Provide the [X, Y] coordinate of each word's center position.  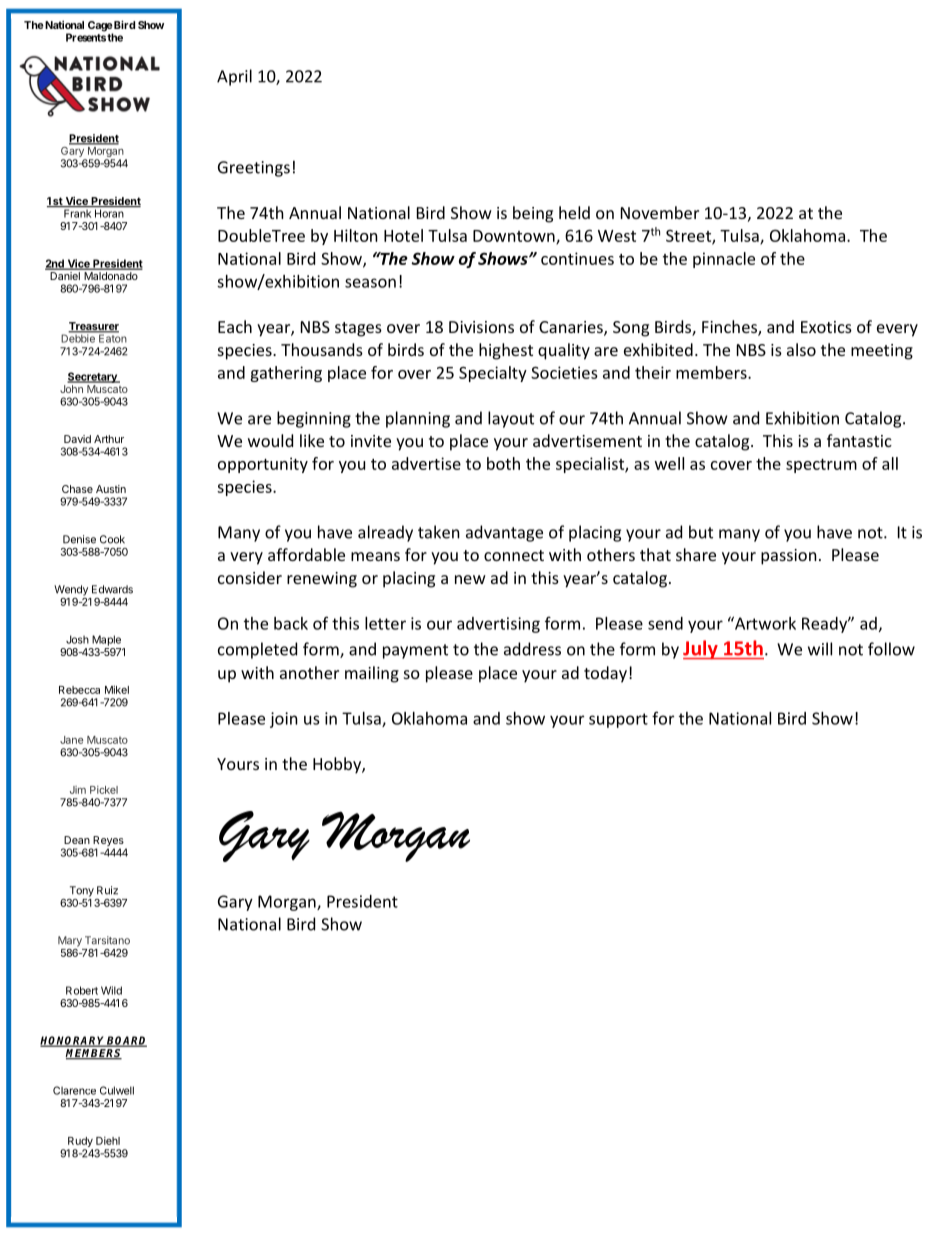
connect [514, 555]
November [660, 212]
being [533, 214]
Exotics [826, 327]
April [234, 77]
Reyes [108, 842]
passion [789, 557]
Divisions [481, 327]
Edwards [112, 589]
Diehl [108, 1140]
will [820, 649]
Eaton [112, 337]
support [618, 720]
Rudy [80, 1142]
